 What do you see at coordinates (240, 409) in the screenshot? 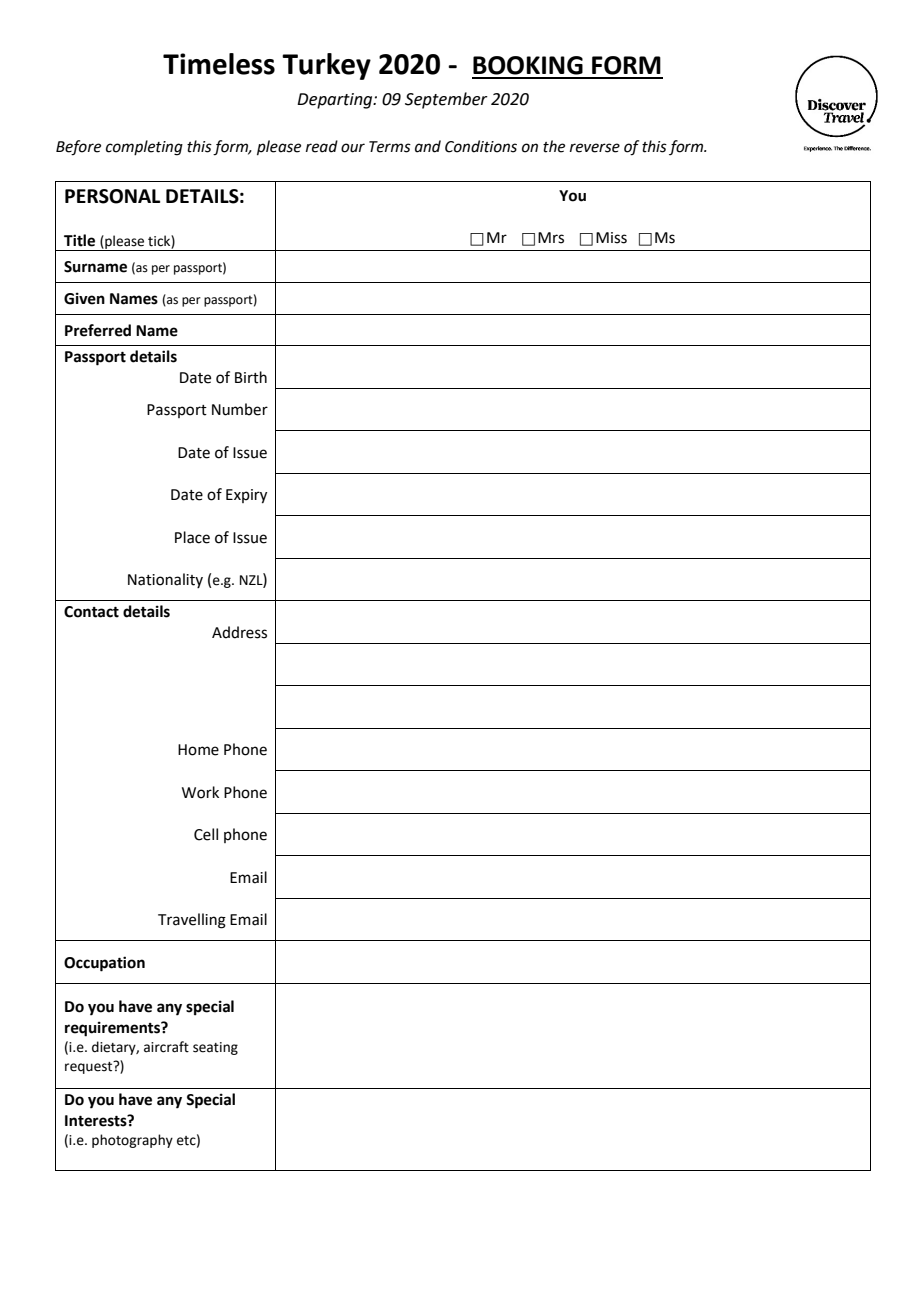
I see `Number` at bounding box center [240, 409].
